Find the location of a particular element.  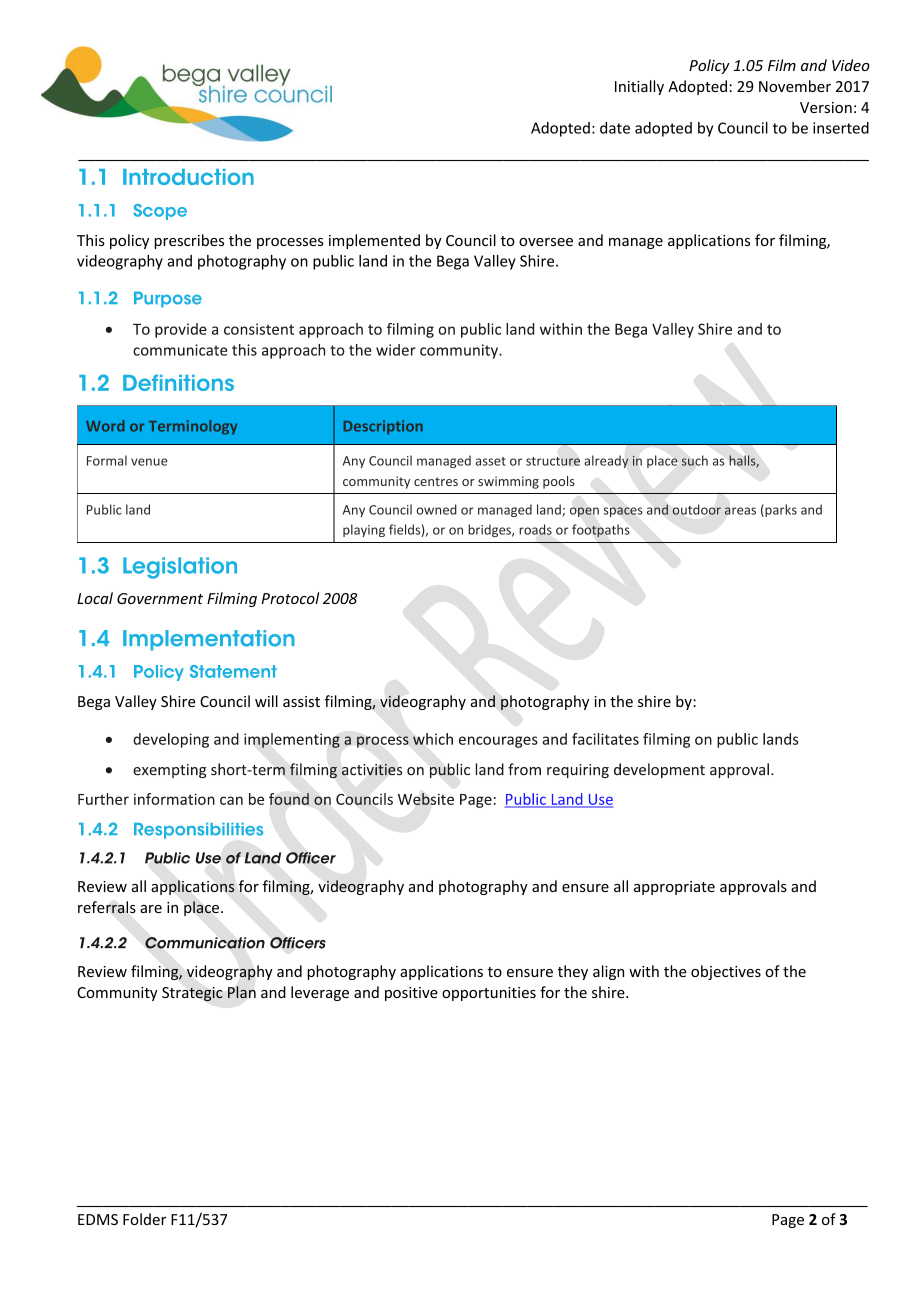

Page is located at coordinates (788, 1221).
